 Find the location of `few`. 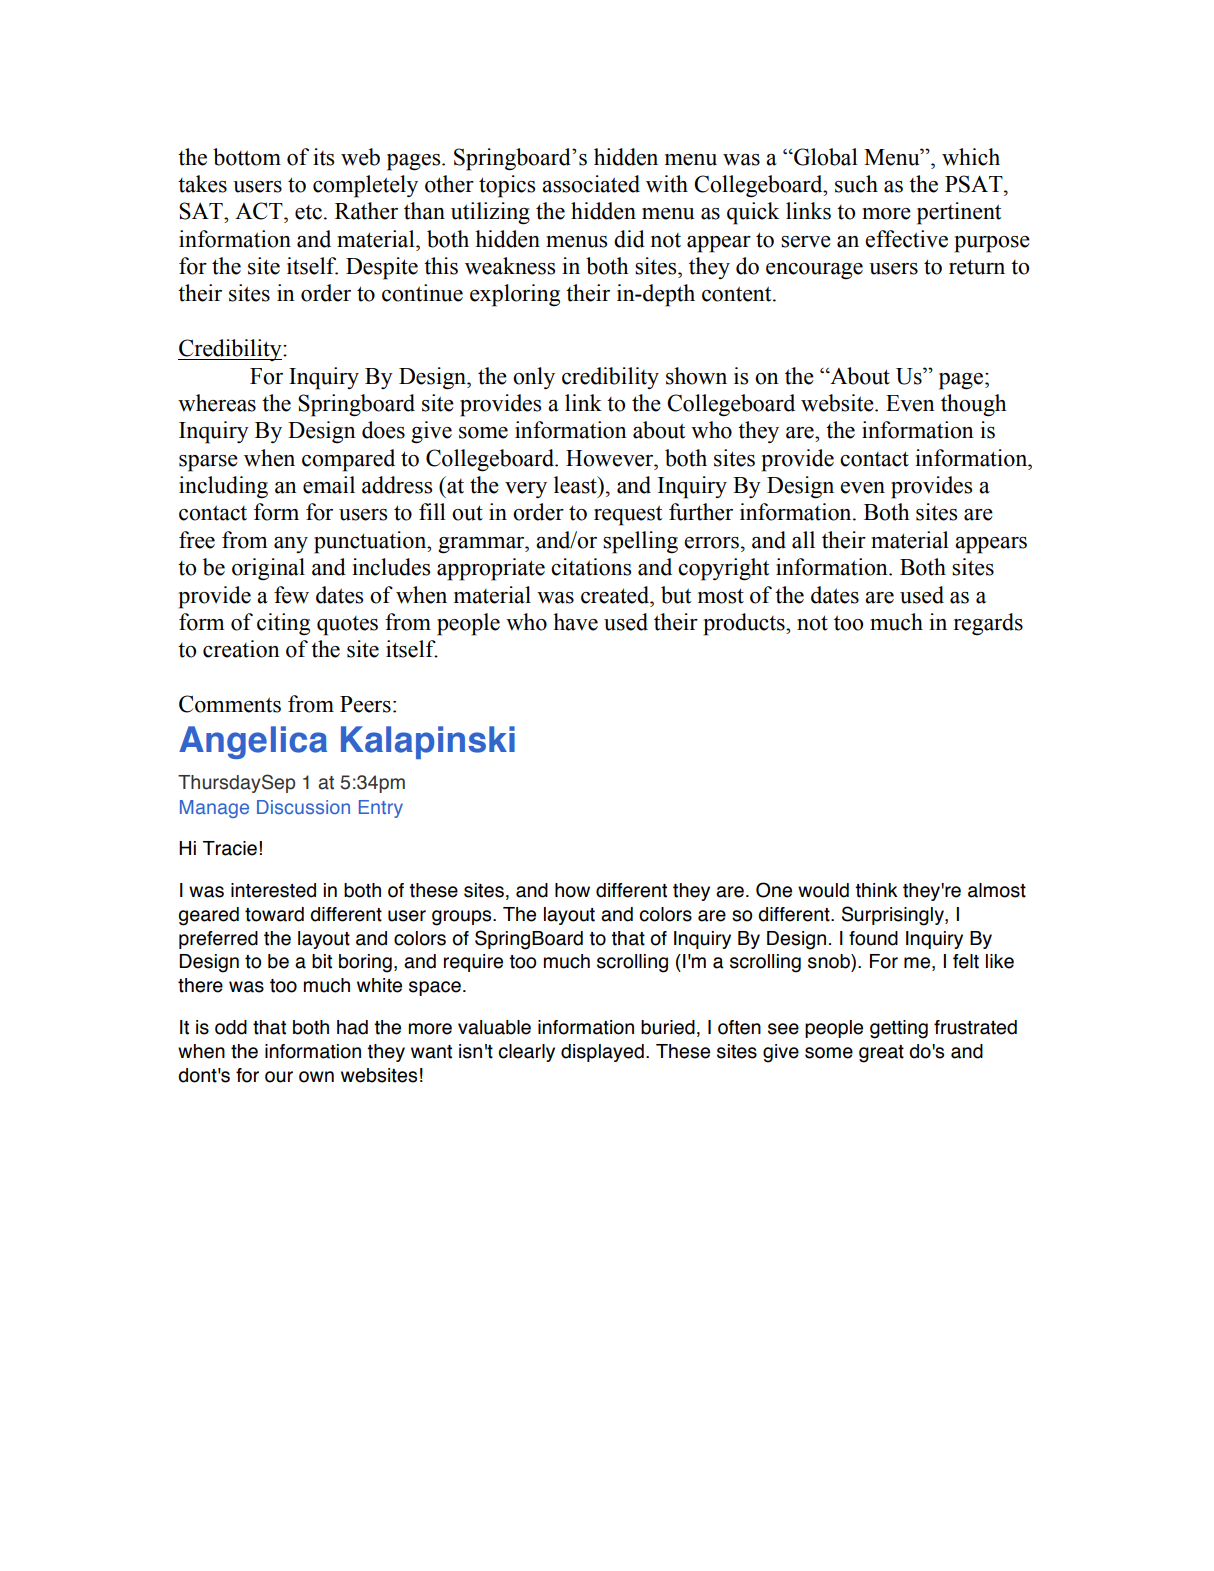

few is located at coordinates (291, 595).
